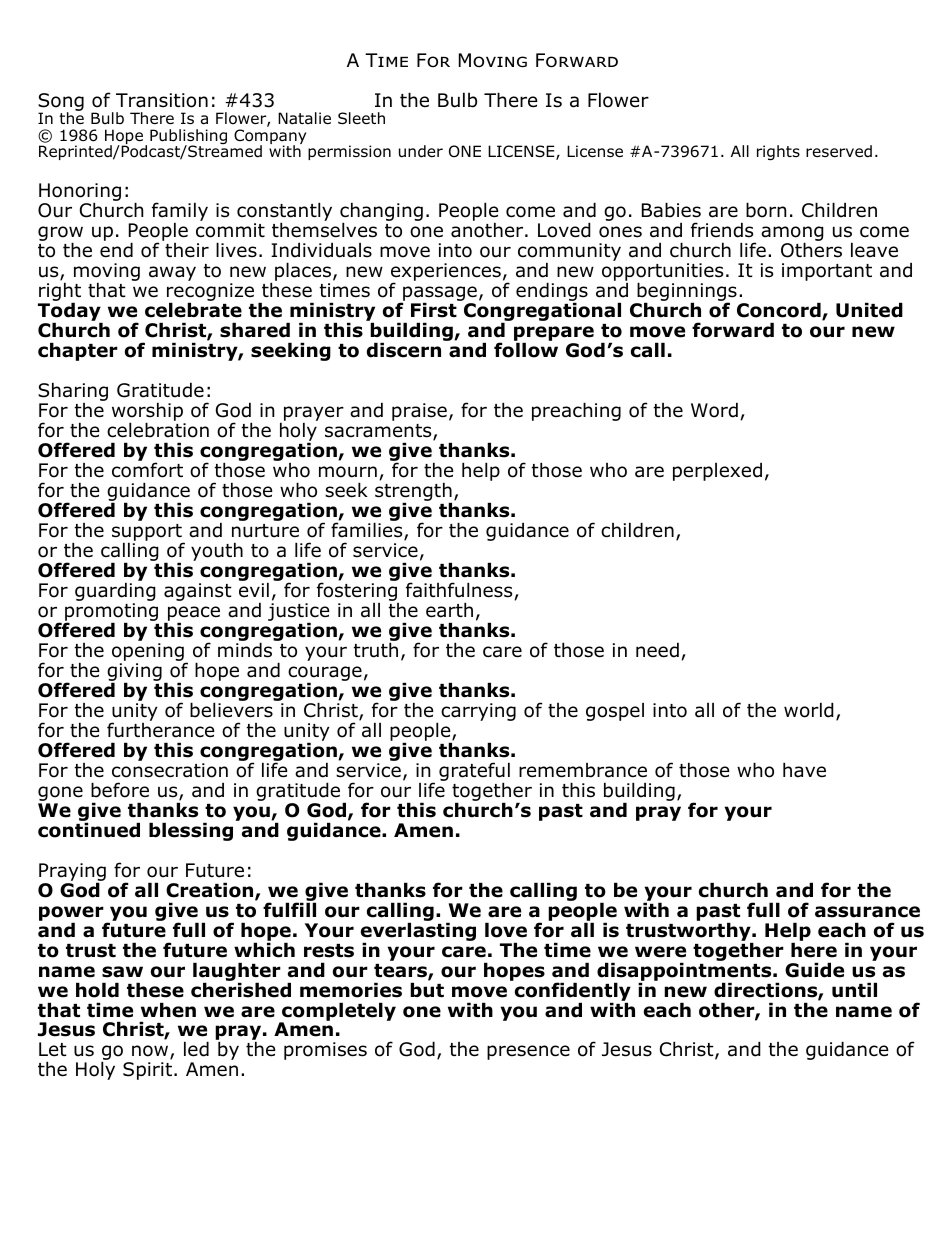 Image resolution: width=952 pixels, height=1233 pixels. I want to click on need, so click(657, 650).
